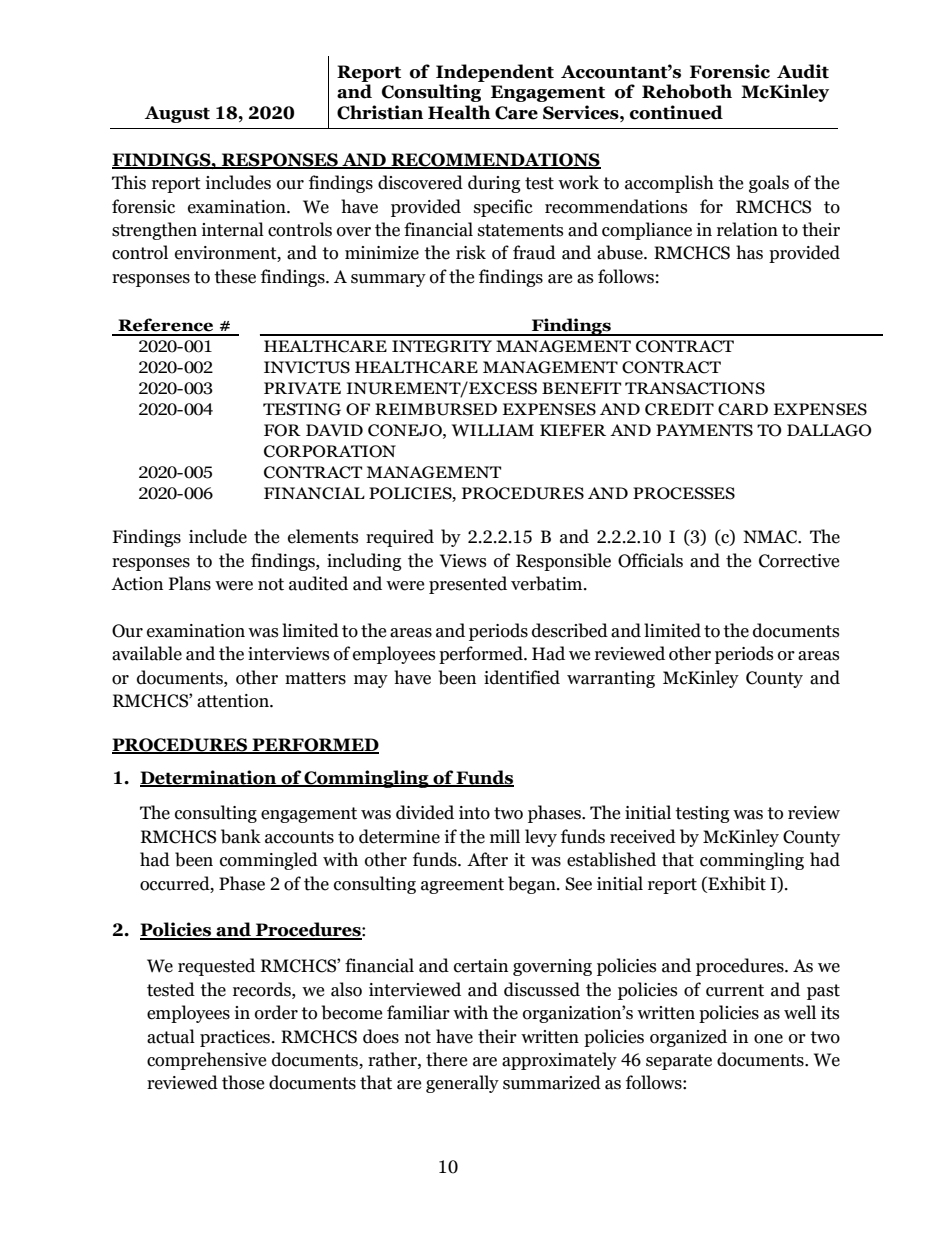  I want to click on August, so click(177, 114).
